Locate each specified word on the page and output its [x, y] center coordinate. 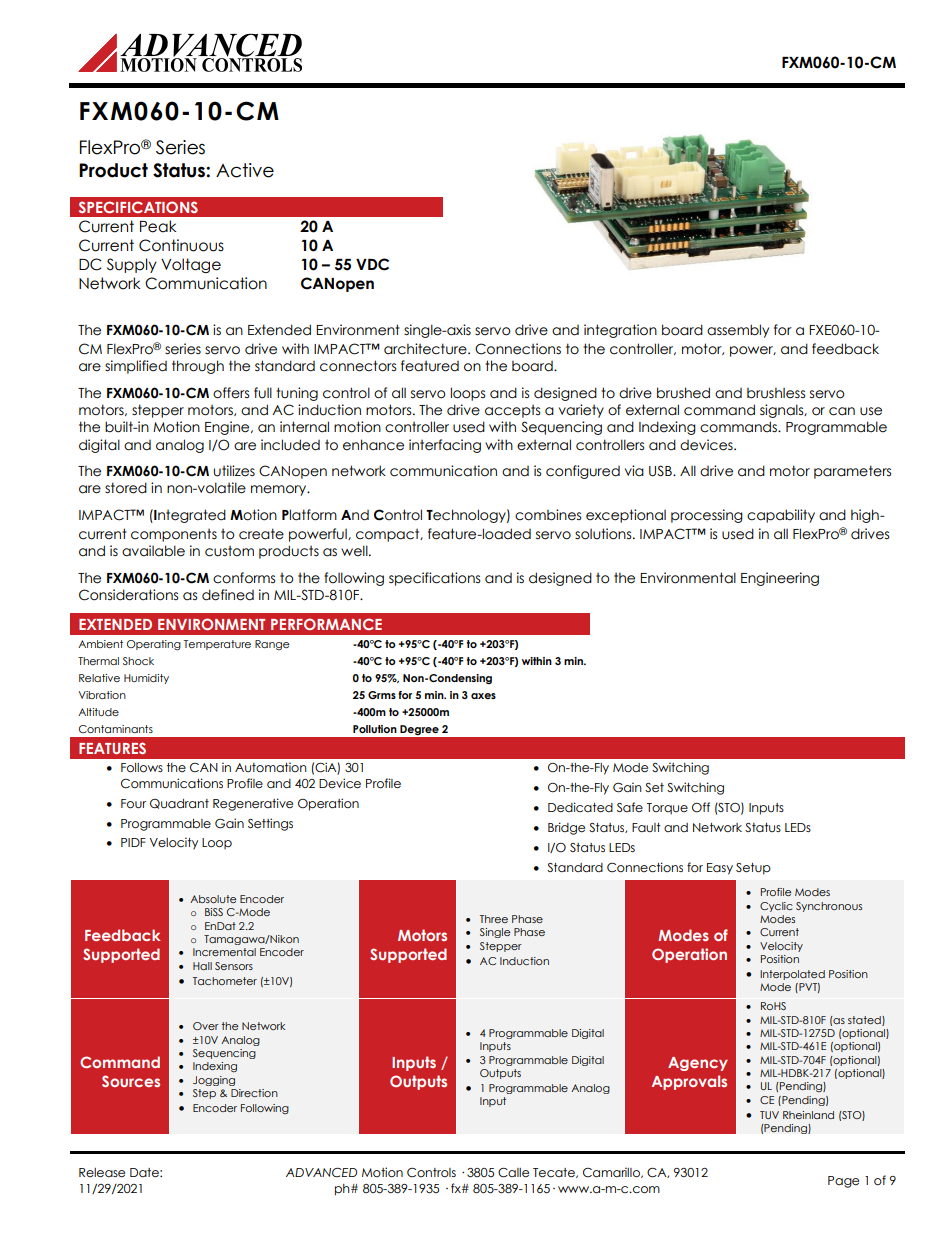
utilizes [234, 471]
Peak [158, 226]
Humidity [146, 679]
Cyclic [776, 907]
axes [483, 696]
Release [102, 1173]
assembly [738, 331]
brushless [776, 393]
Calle [513, 1173]
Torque [667, 809]
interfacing [445, 446]
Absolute [213, 899]
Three [494, 919]
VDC [372, 264]
